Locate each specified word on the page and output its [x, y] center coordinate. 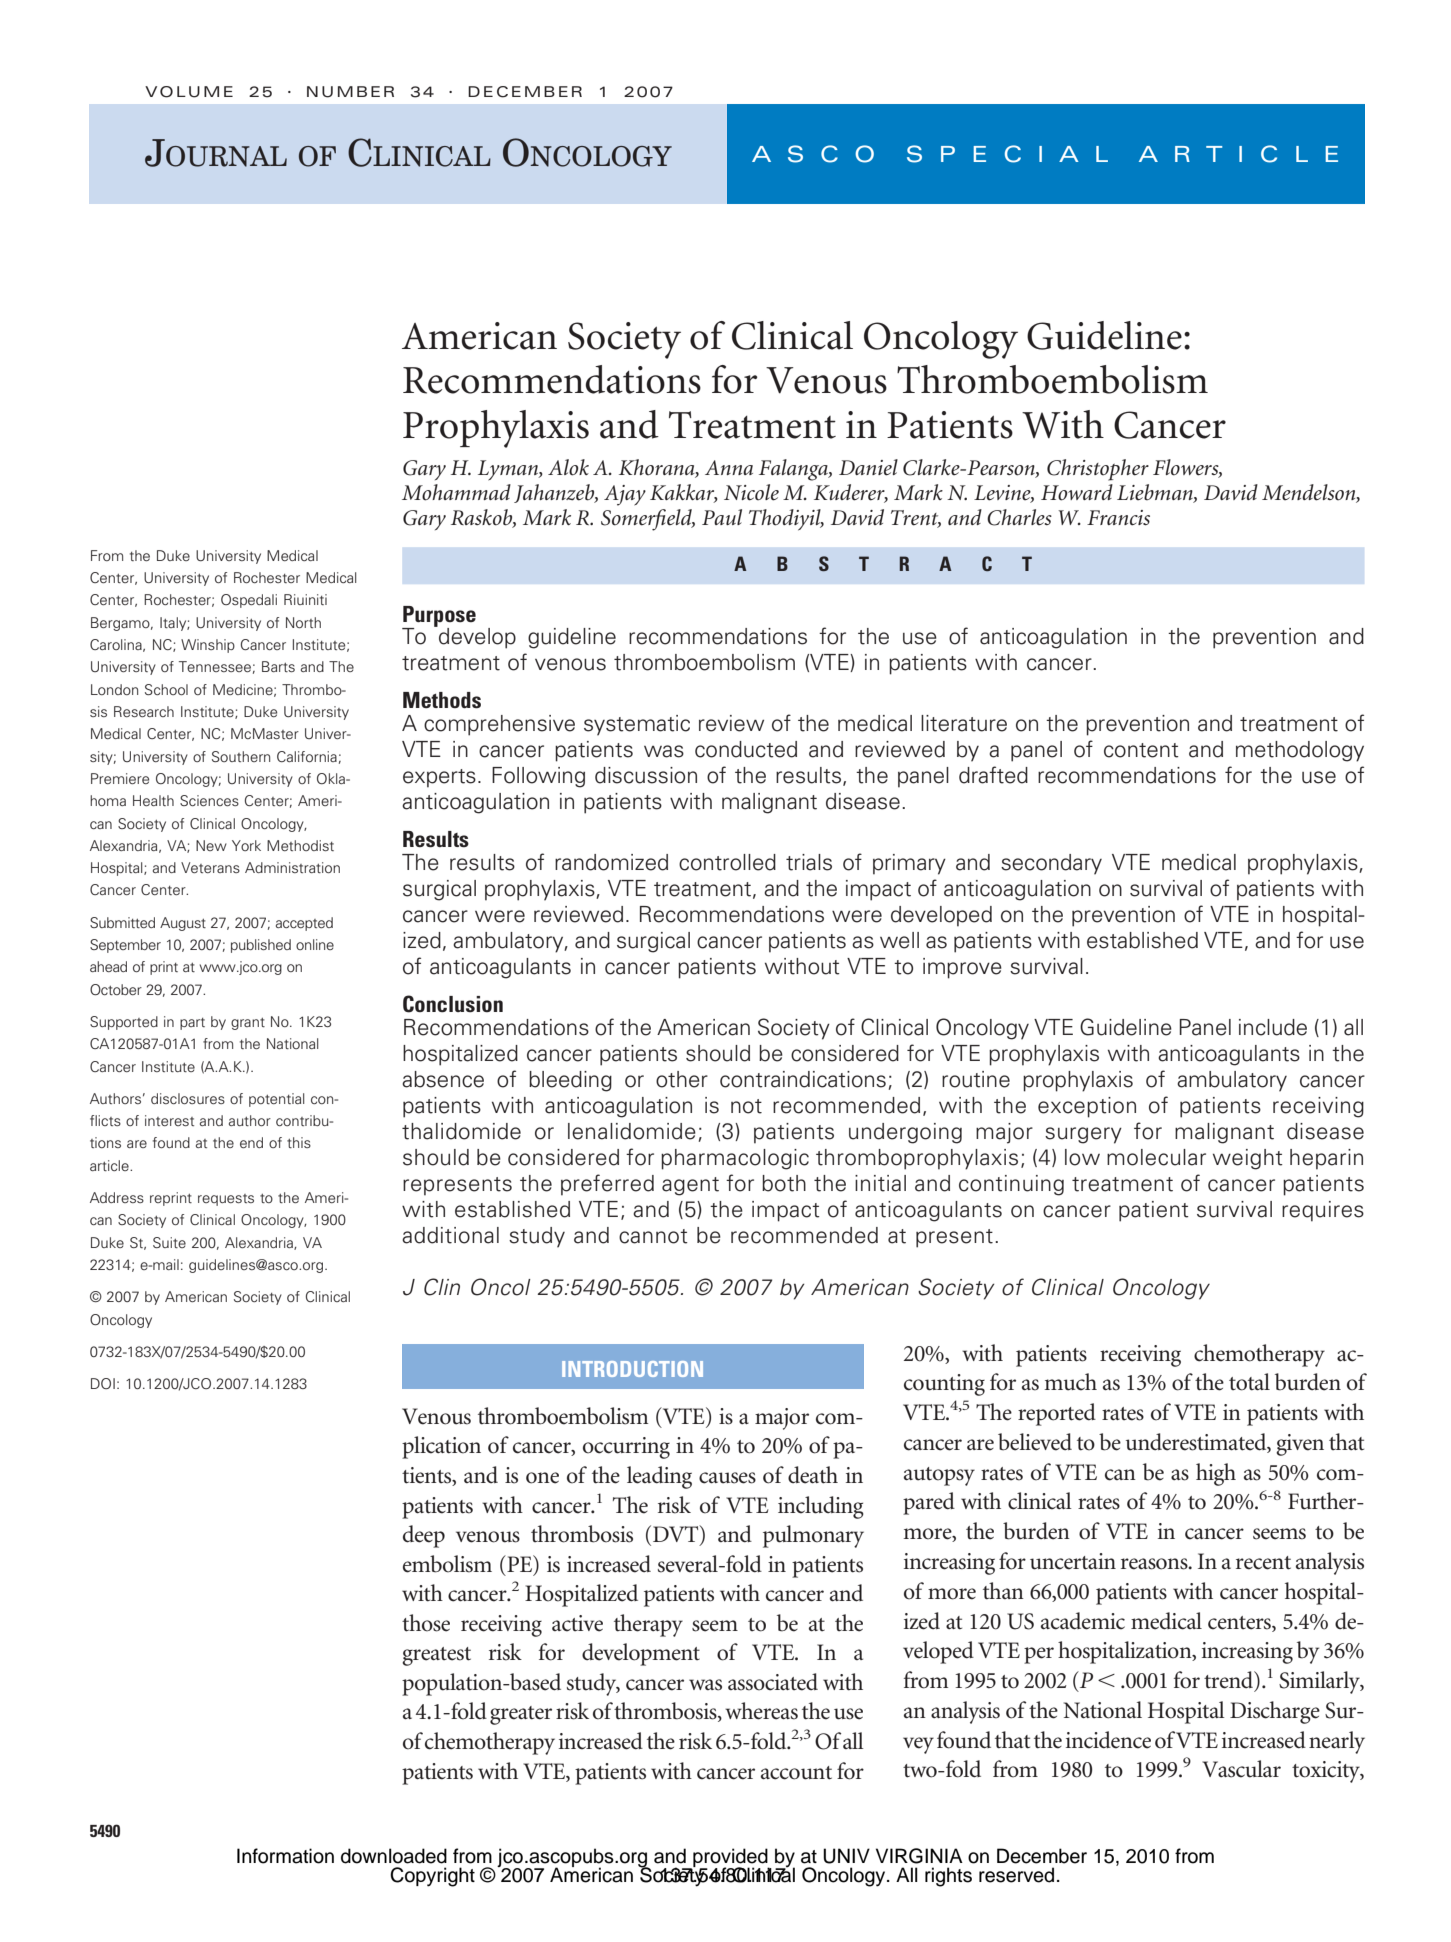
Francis [1118, 518]
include [1273, 1027]
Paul [722, 517]
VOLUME [189, 92]
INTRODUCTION [632, 1369]
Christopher [1098, 470]
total [1249, 1382]
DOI [103, 1383]
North [303, 622]
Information [285, 1856]
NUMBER [350, 92]
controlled [727, 862]
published [261, 946]
